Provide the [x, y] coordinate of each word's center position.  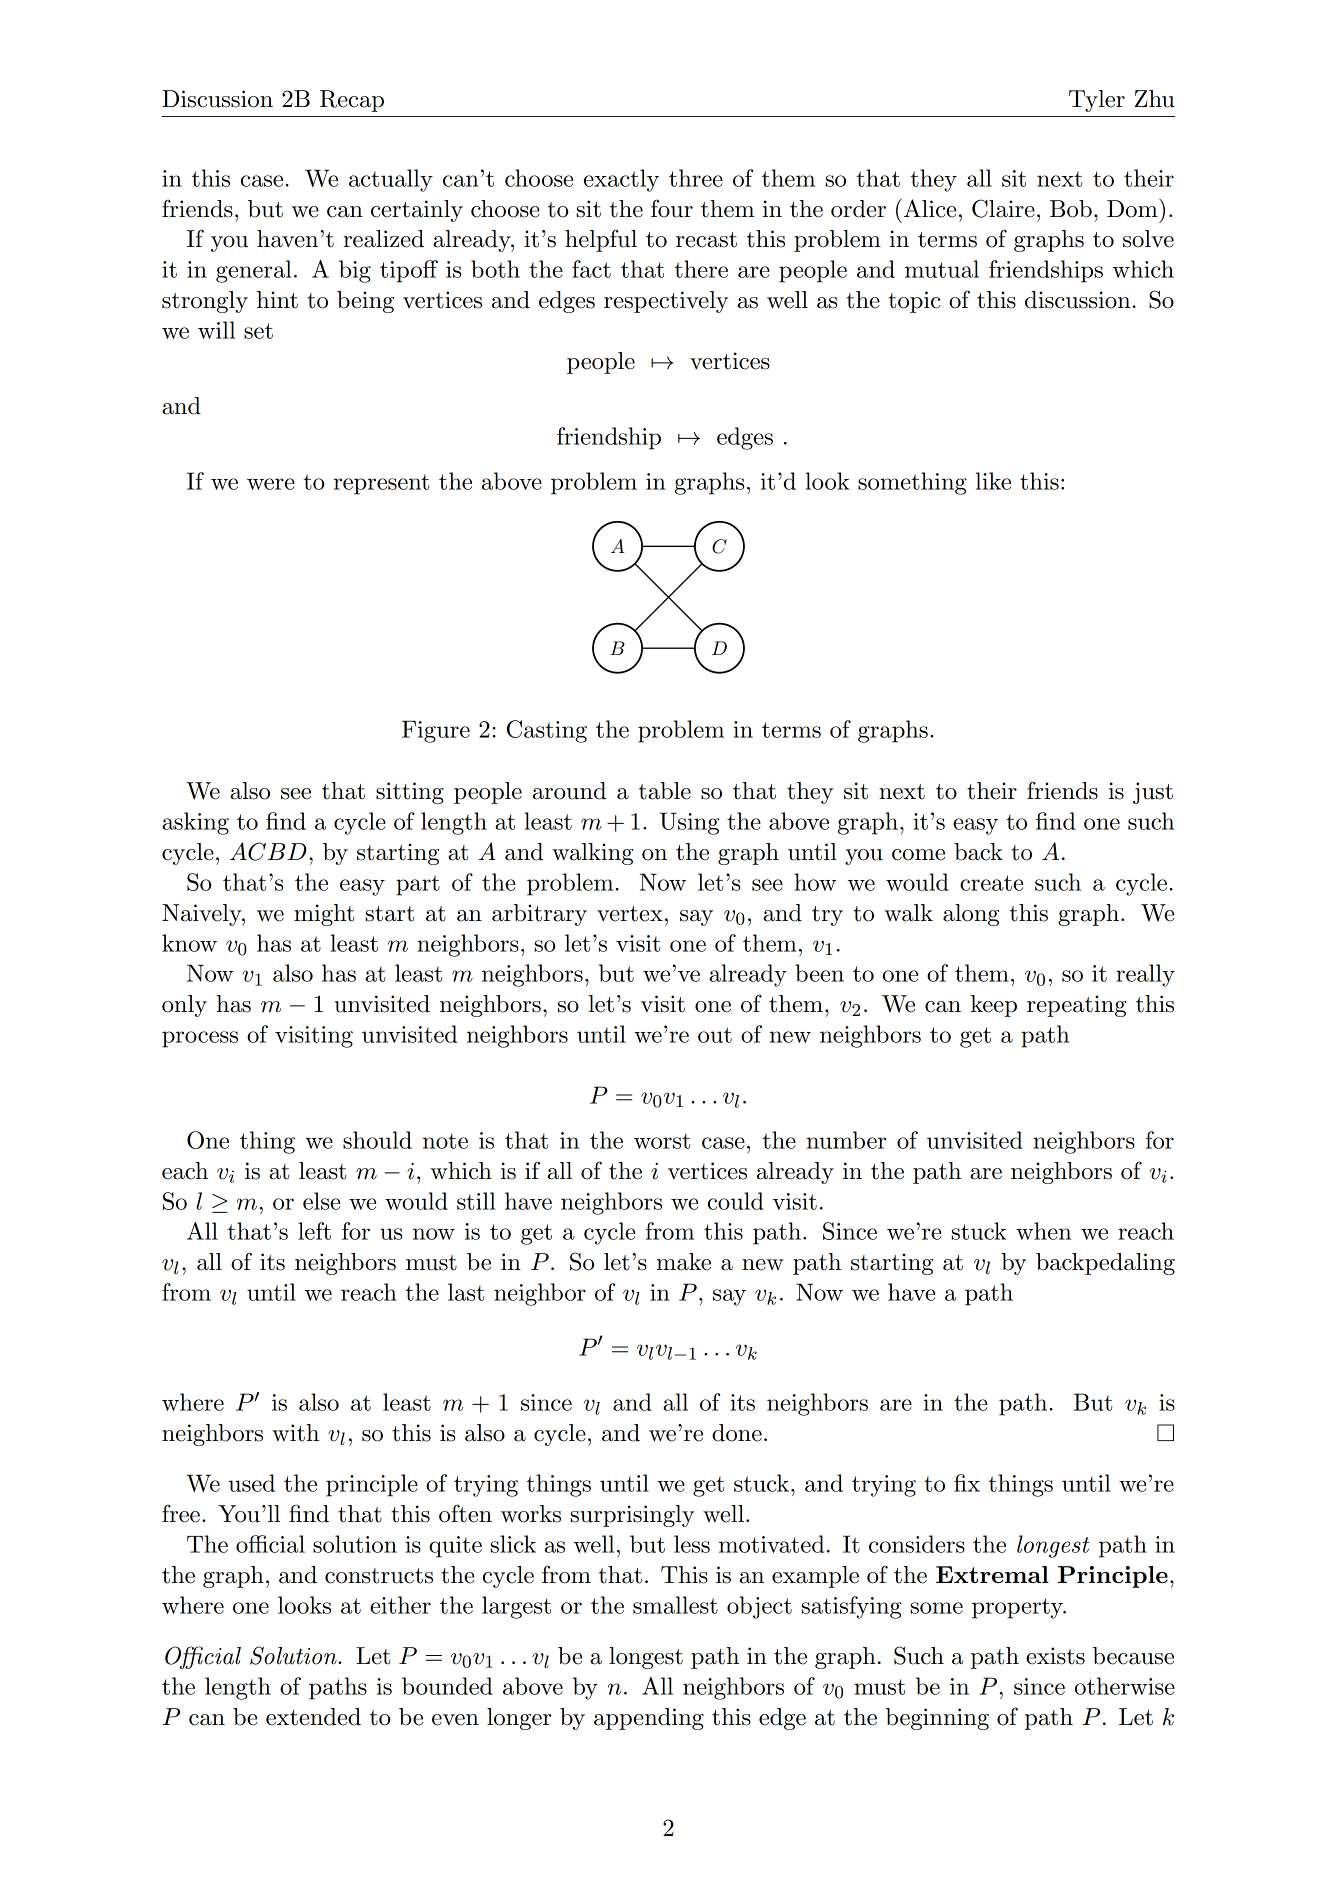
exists [1055, 1656]
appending [649, 1719]
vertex [630, 914]
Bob [1071, 209]
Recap [352, 101]
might [324, 915]
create [991, 883]
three [696, 178]
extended [313, 1717]
